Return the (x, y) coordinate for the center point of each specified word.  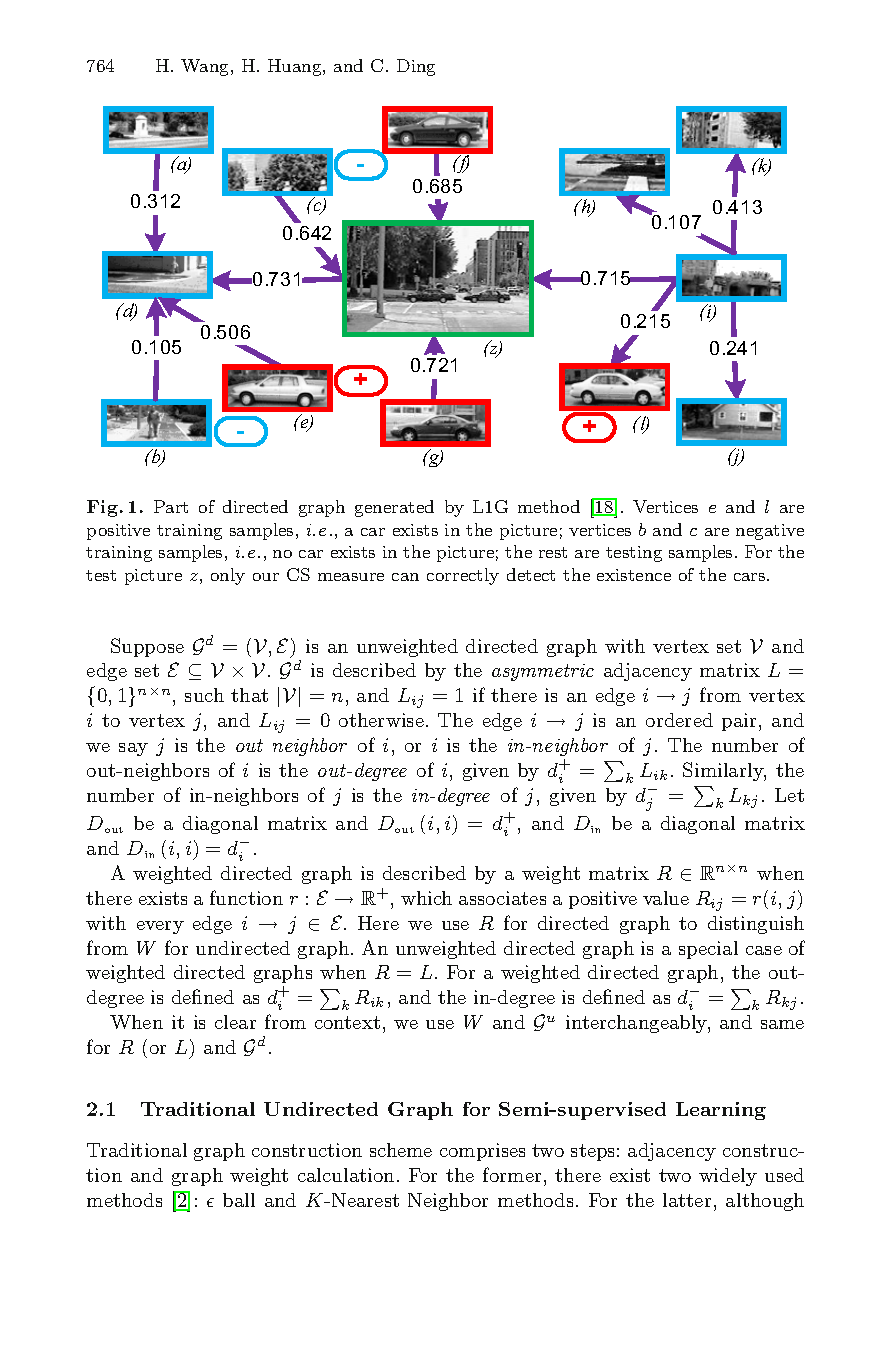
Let (789, 795)
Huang (296, 67)
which (426, 898)
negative (770, 532)
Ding (416, 67)
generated (394, 508)
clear (235, 1022)
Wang (206, 67)
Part (171, 506)
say (133, 749)
